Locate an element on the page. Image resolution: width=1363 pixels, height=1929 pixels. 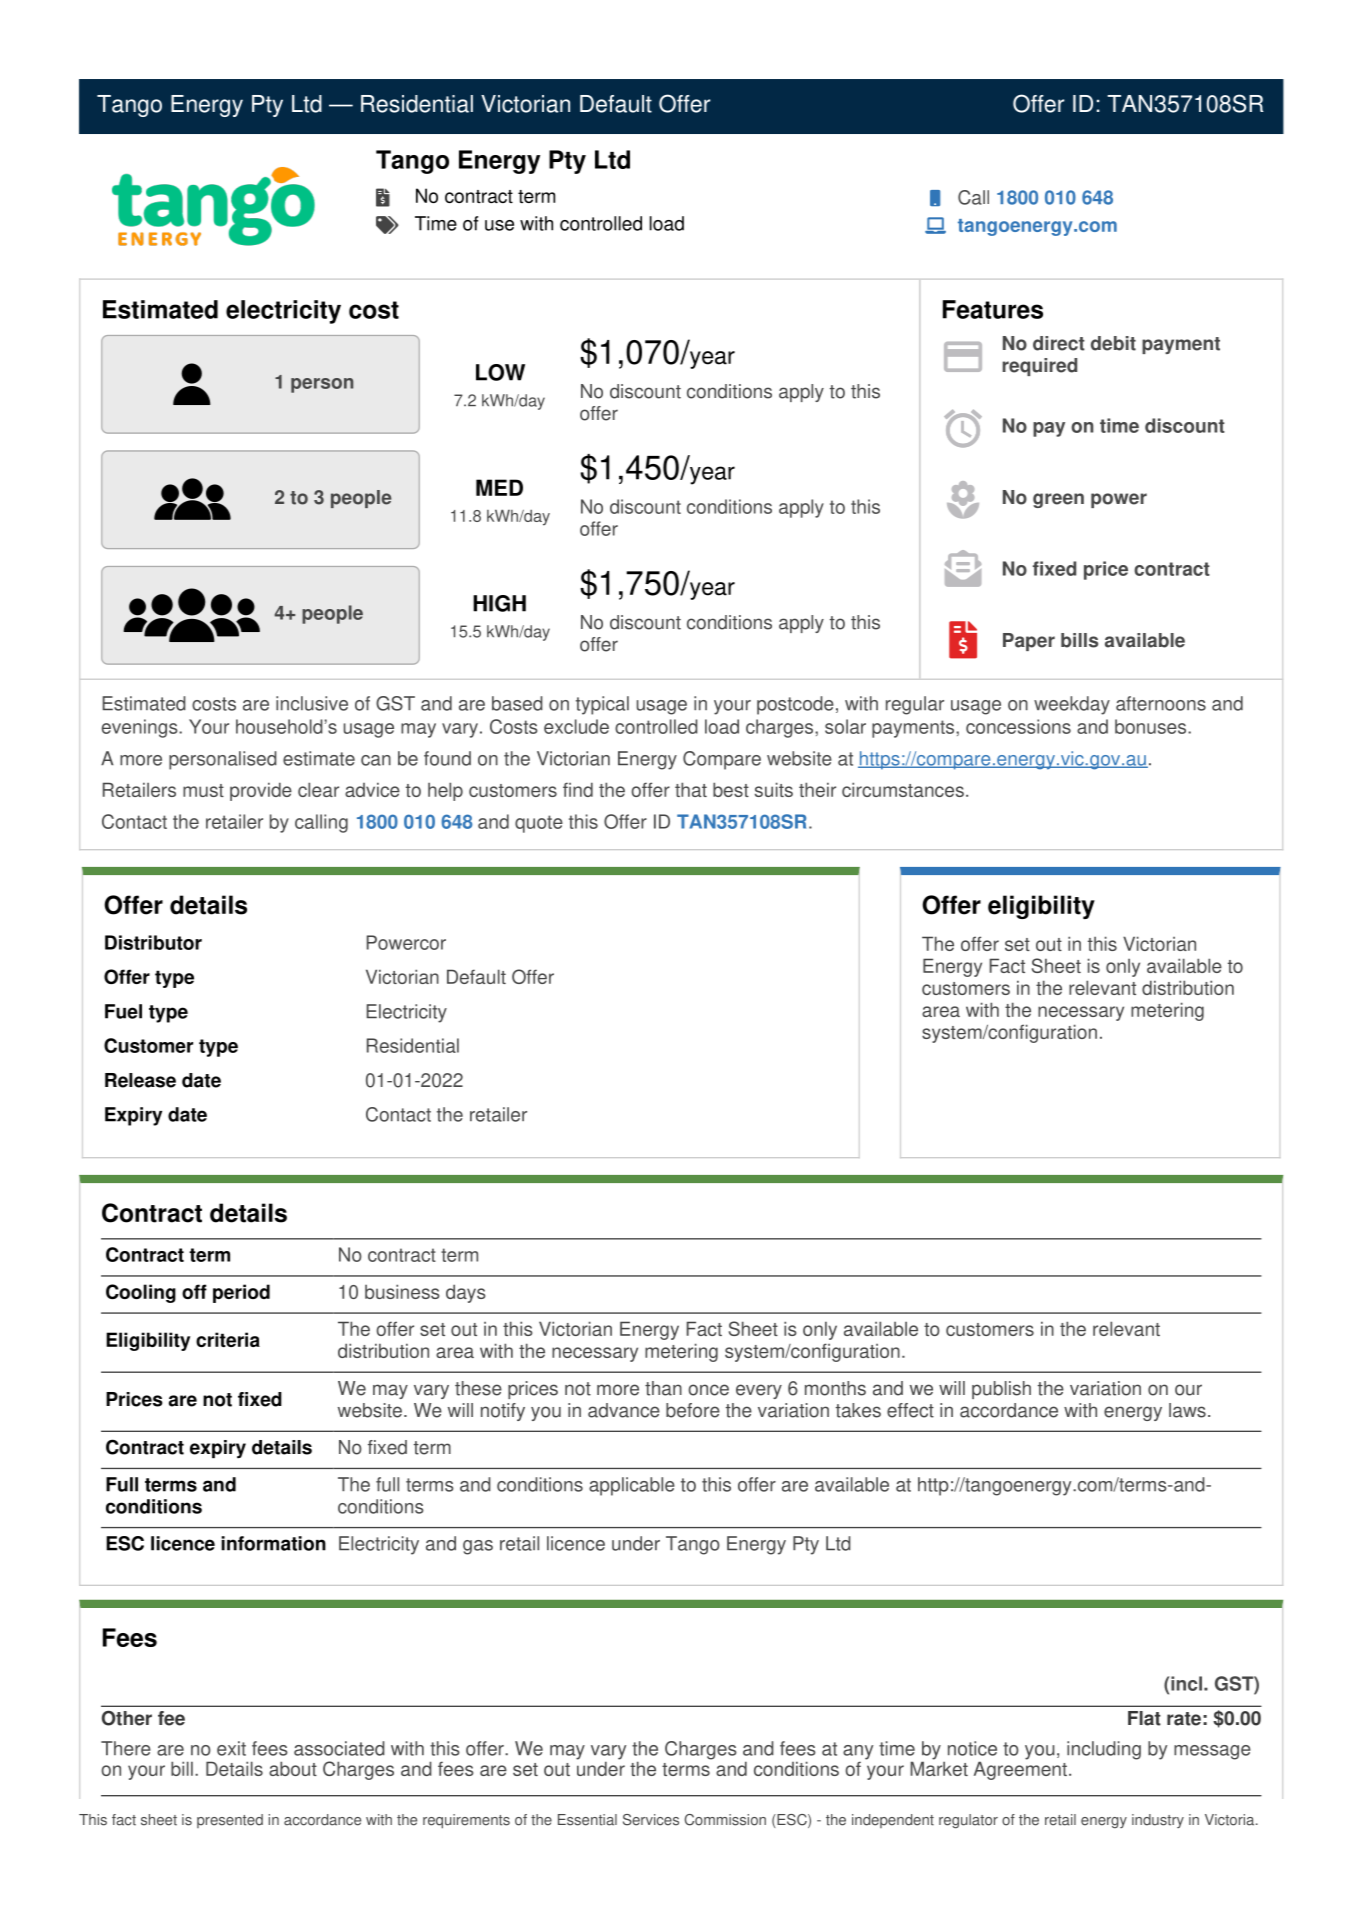
Agreement is located at coordinates (1020, 1769).
